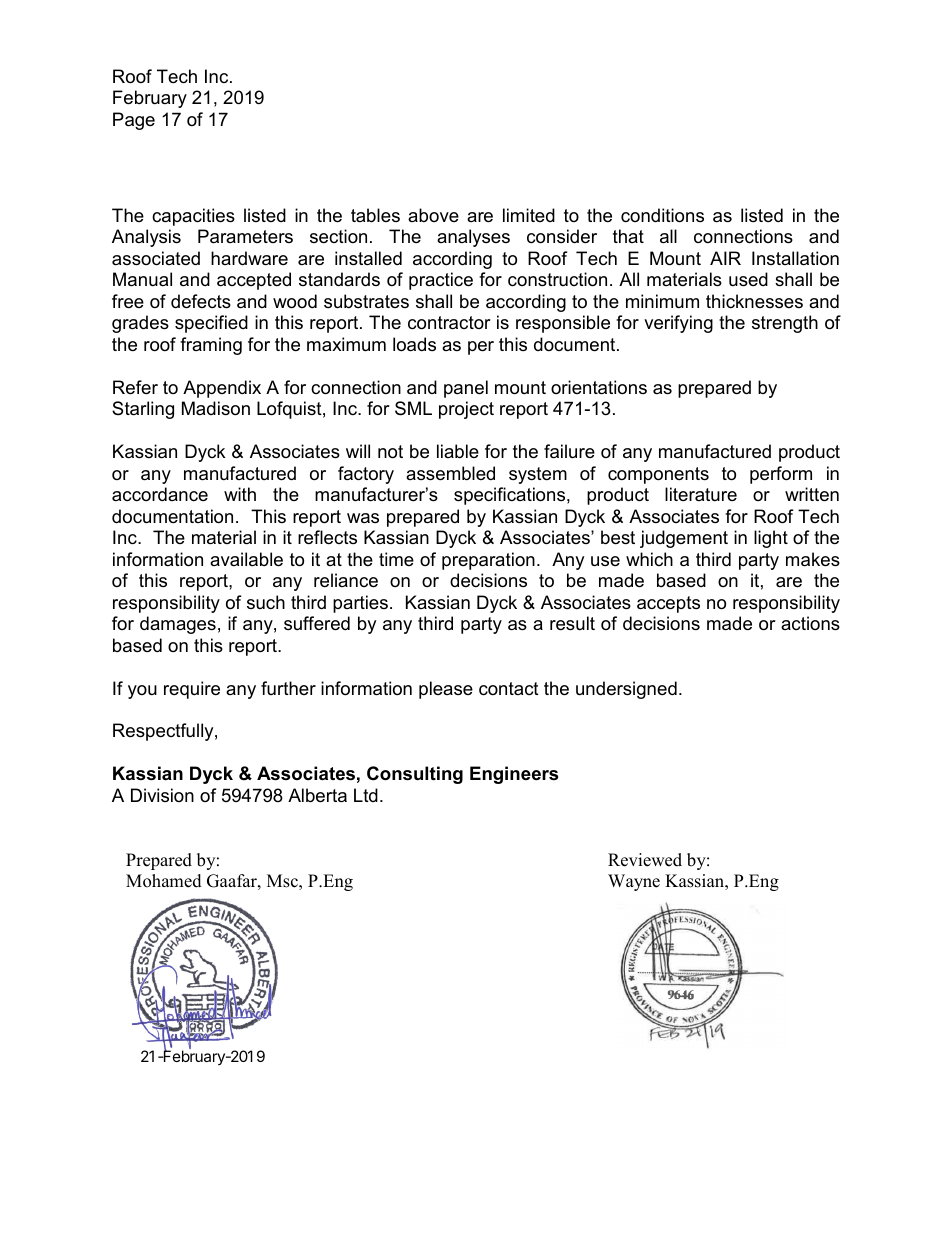 This document has width=952, height=1233. Describe the element at coordinates (433, 215) in the document. I see `above` at that location.
